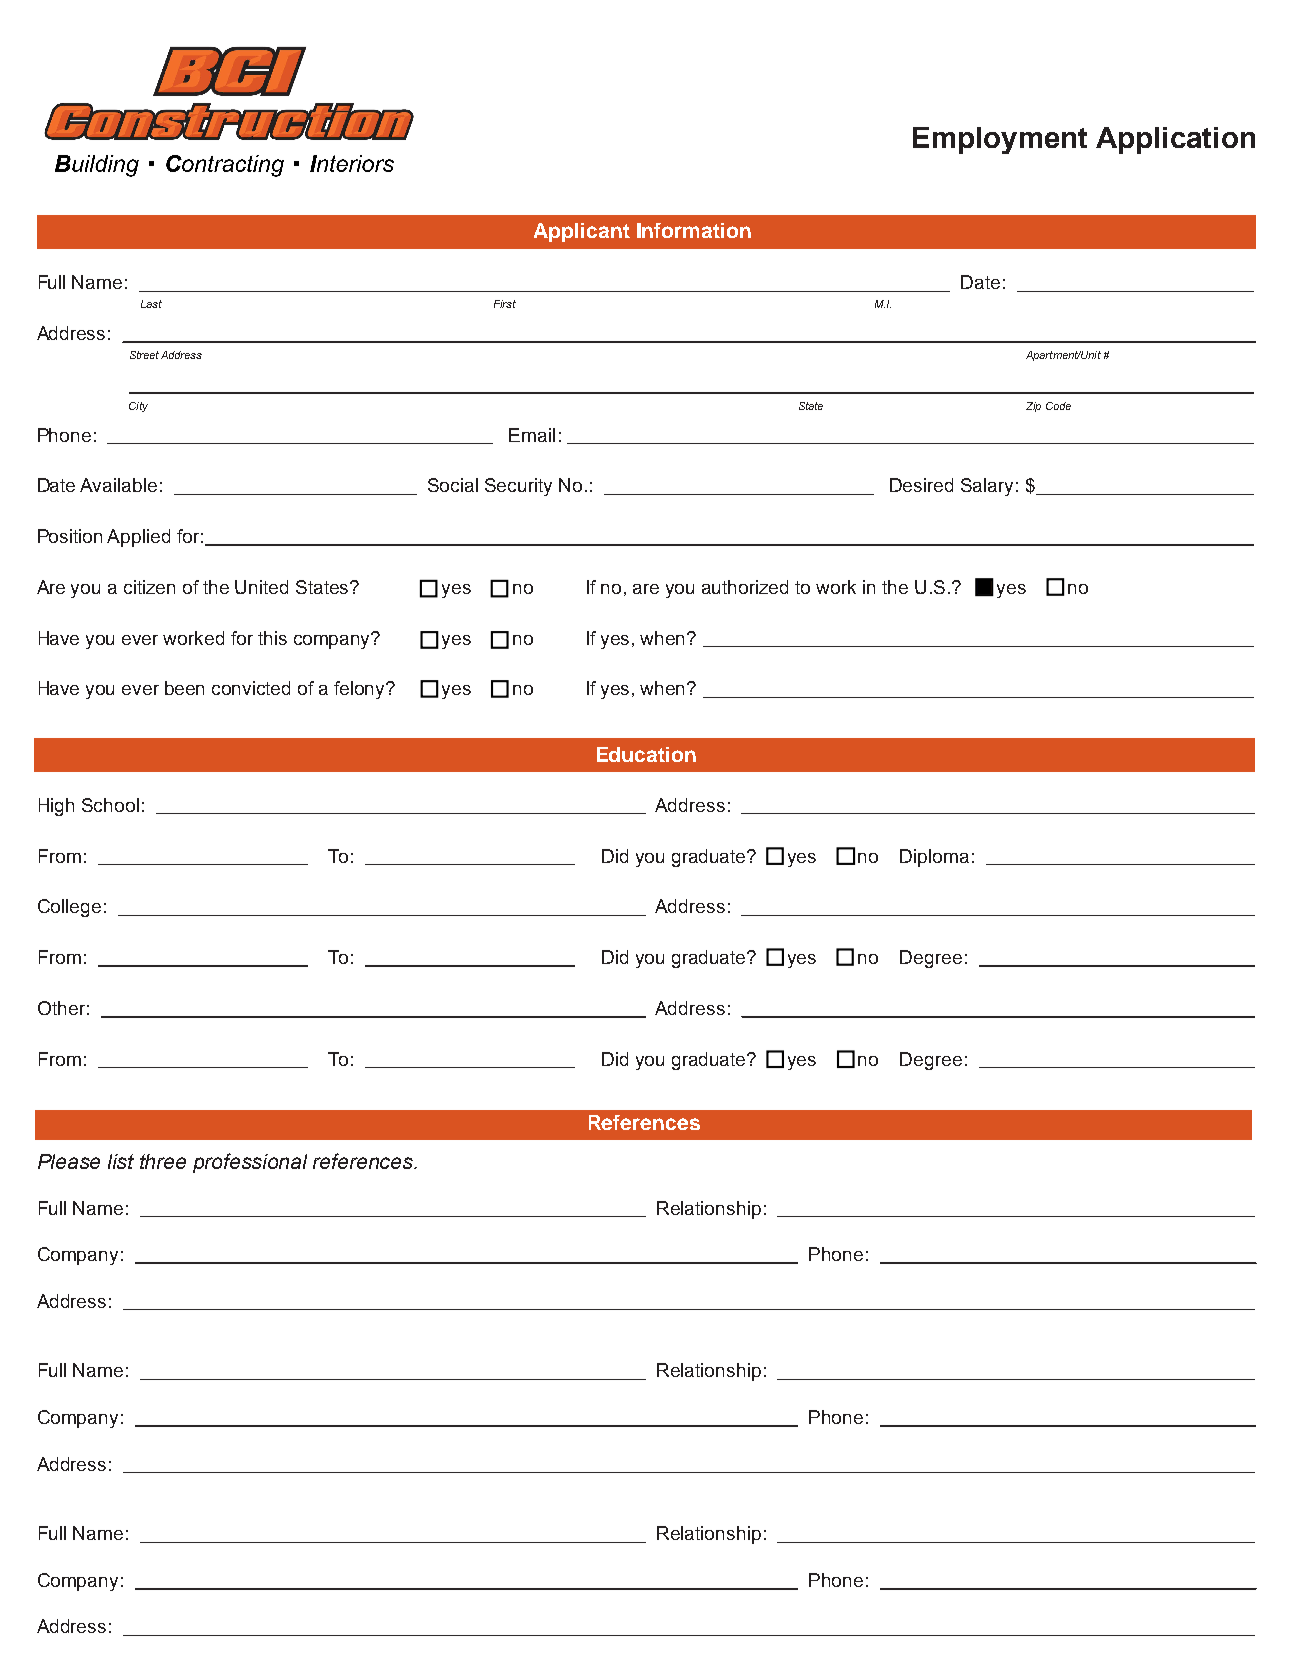 Image resolution: width=1294 pixels, height=1675 pixels. What do you see at coordinates (745, 587) in the screenshot?
I see `authorized` at bounding box center [745, 587].
